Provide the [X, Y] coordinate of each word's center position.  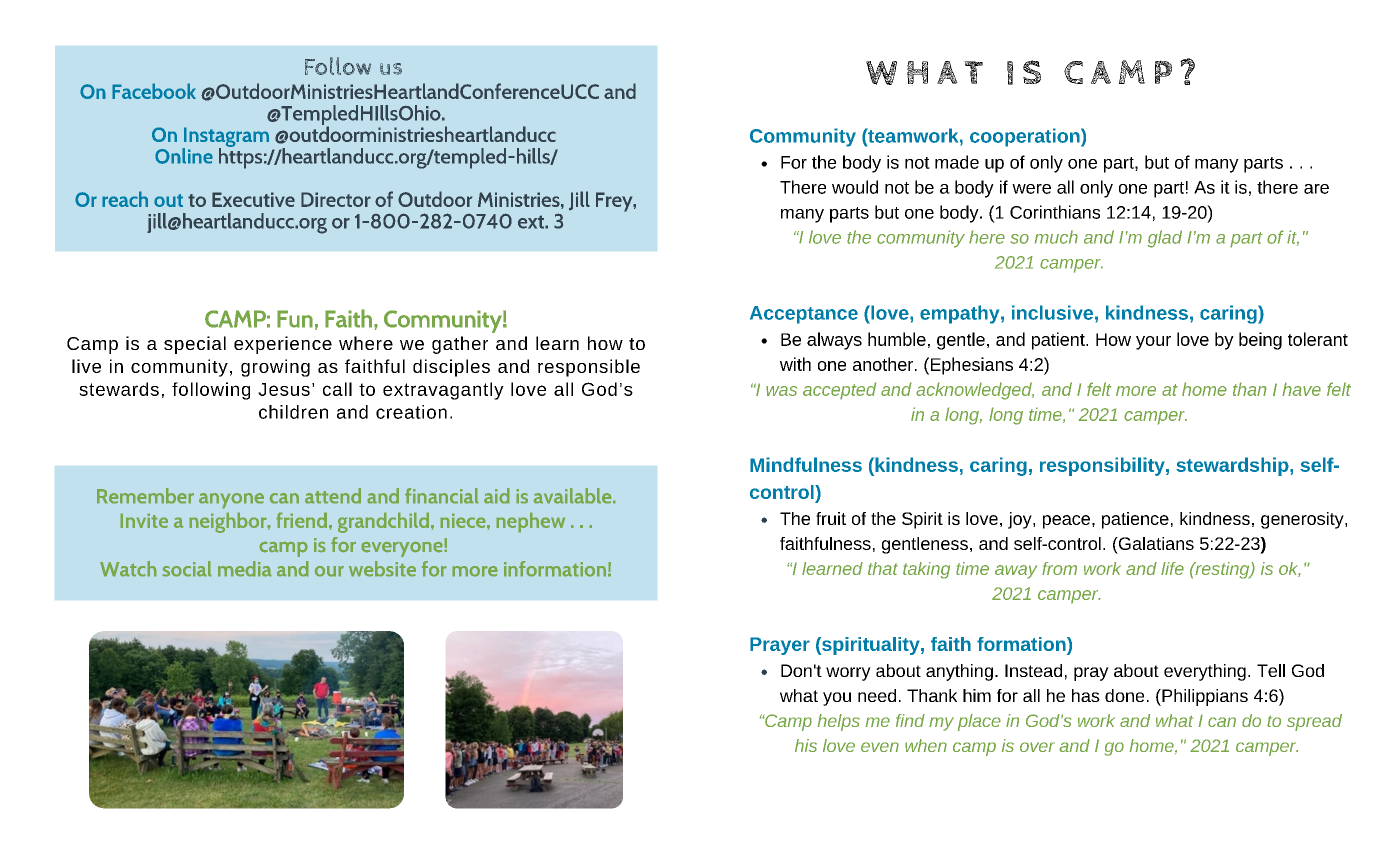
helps [838, 722]
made [957, 162]
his [806, 745]
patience [1135, 520]
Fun [295, 319]
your [1153, 343]
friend [301, 520]
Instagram [225, 138]
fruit [831, 518]
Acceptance [804, 315]
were [1031, 189]
